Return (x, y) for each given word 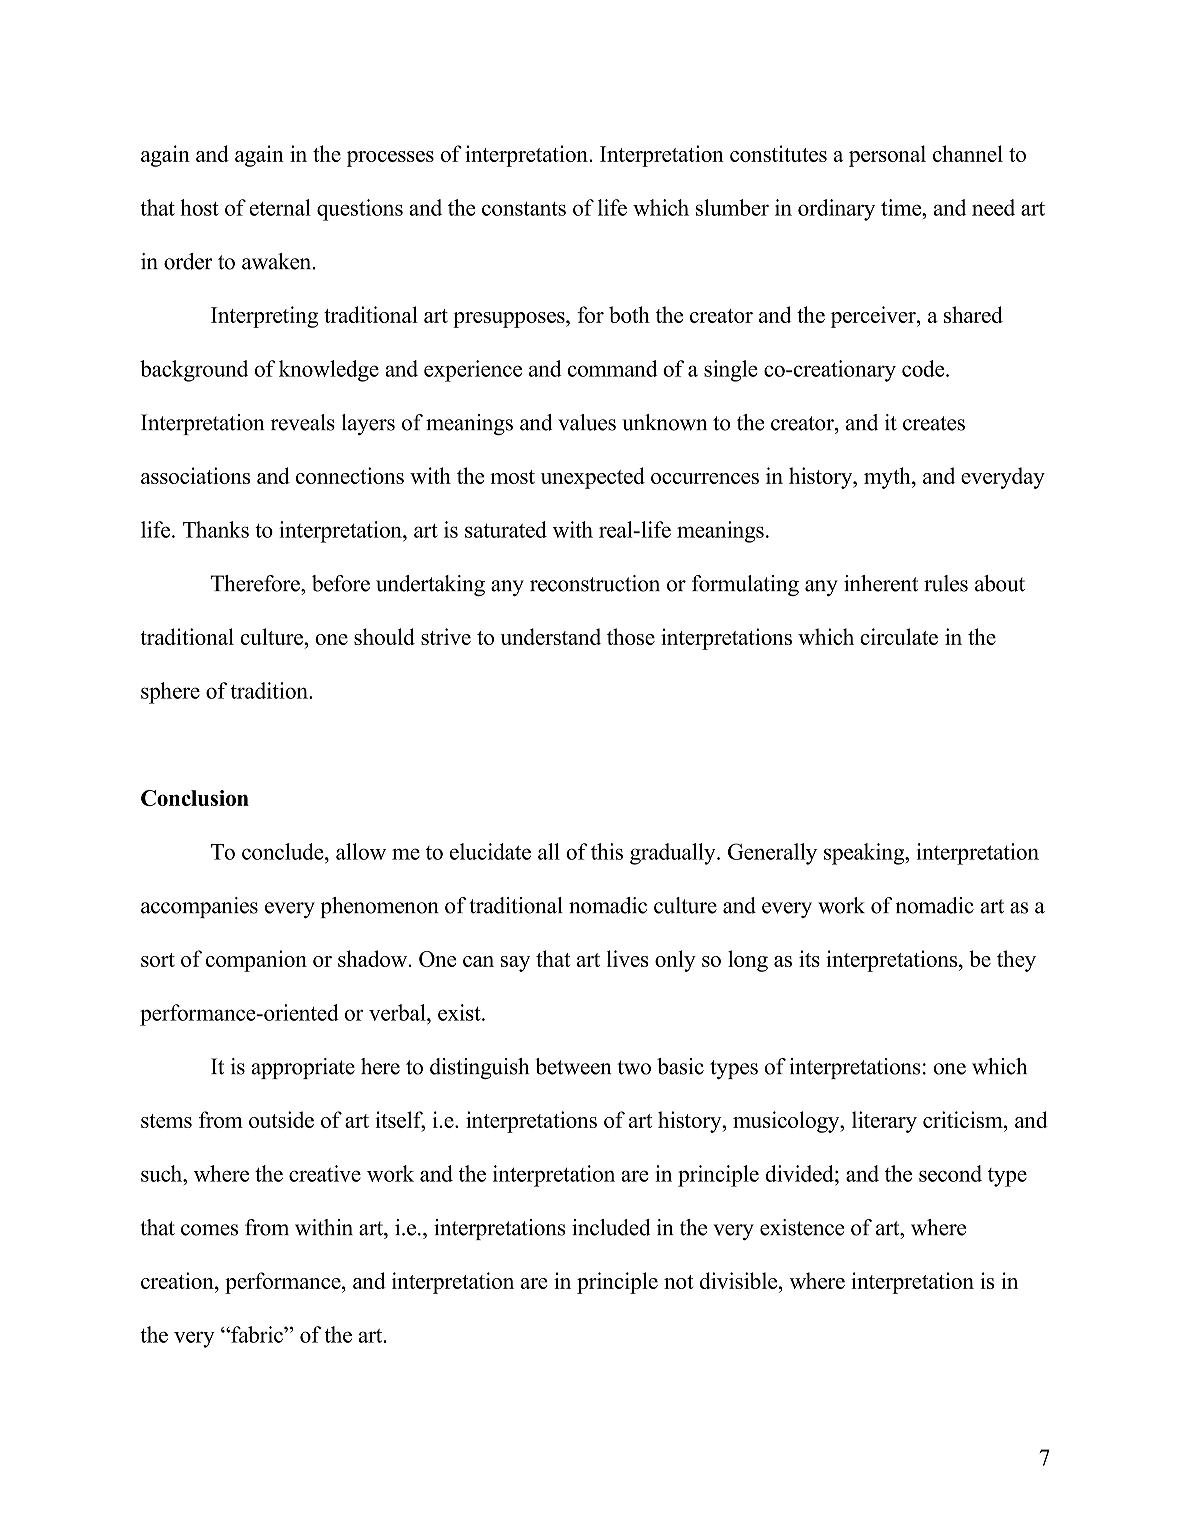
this (607, 851)
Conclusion (195, 798)
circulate (899, 636)
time (902, 207)
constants (524, 209)
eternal (280, 207)
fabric (257, 1334)
